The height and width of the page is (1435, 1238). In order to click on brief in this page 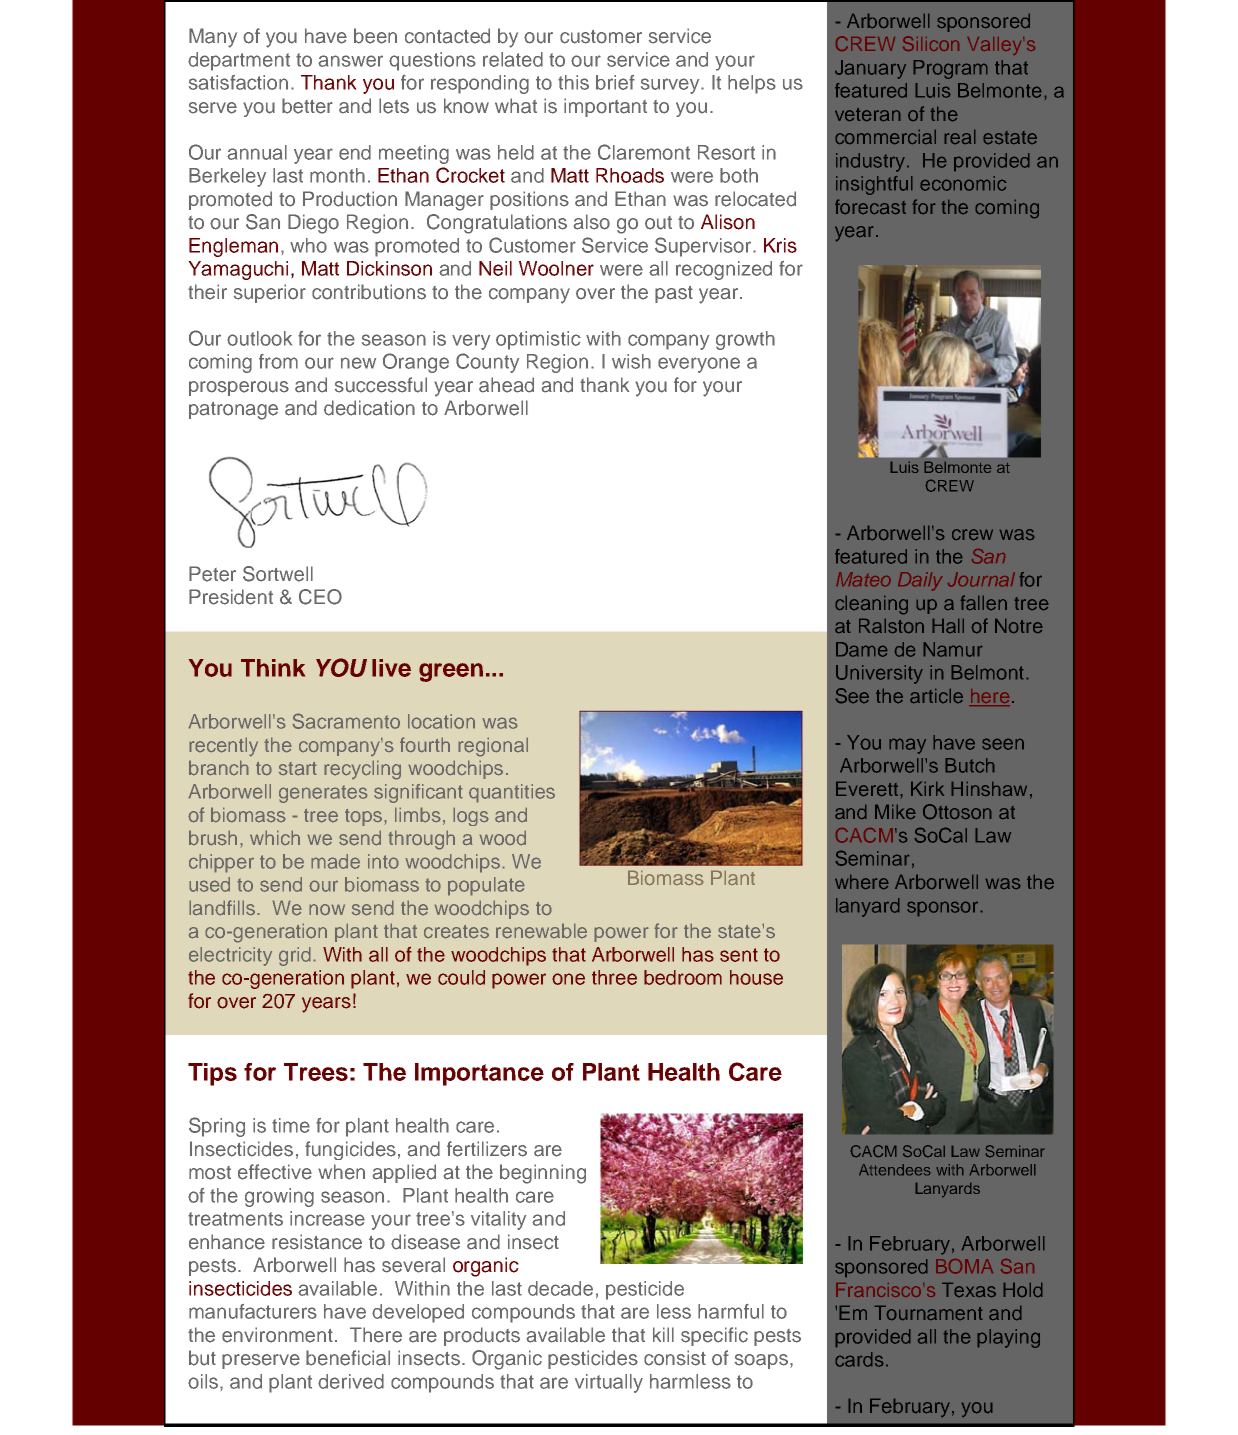, I will do `click(615, 82)`.
